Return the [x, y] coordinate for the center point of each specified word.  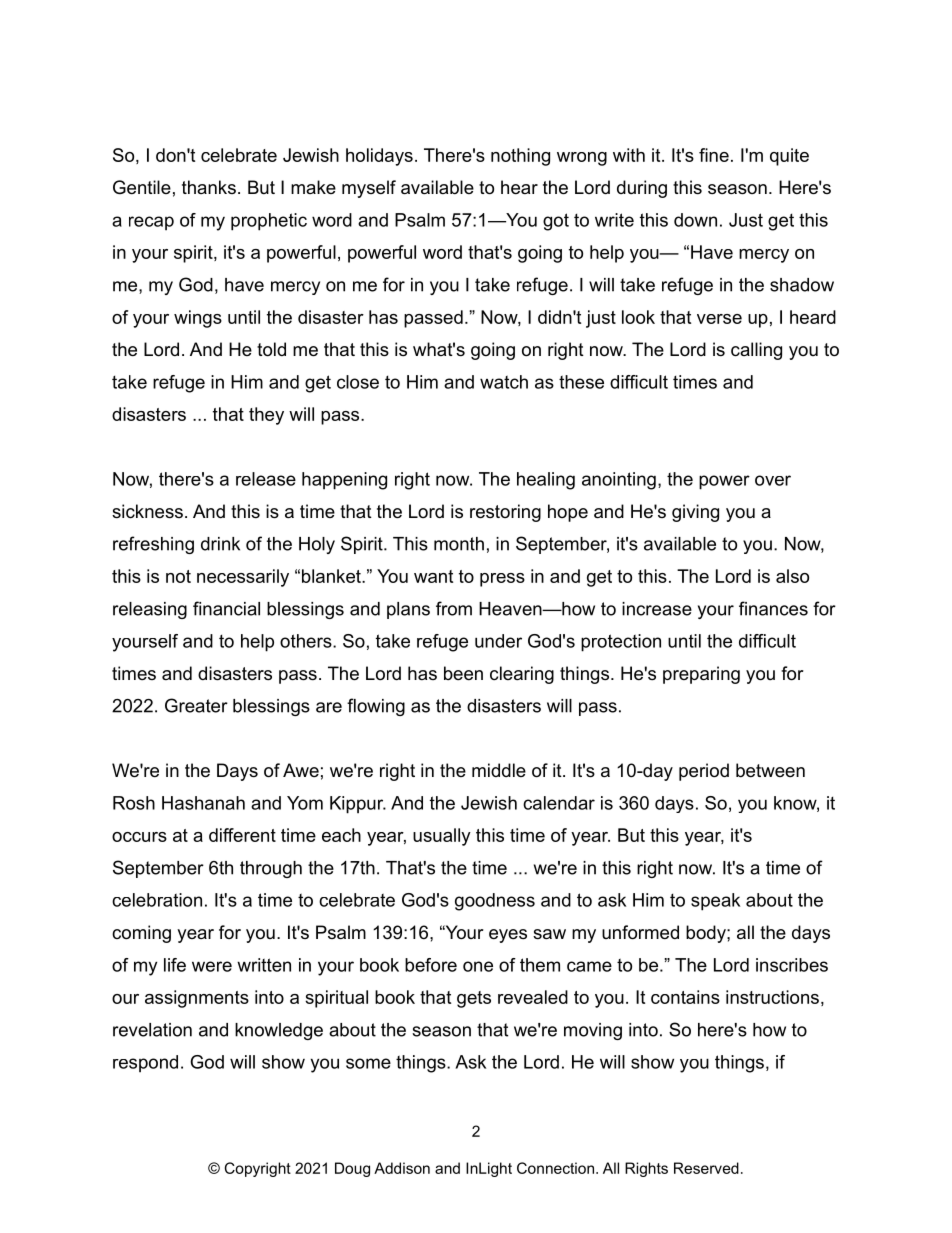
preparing [701, 675]
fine [714, 155]
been [463, 673]
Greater [196, 705]
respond [145, 1064]
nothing [520, 157]
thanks [209, 187]
